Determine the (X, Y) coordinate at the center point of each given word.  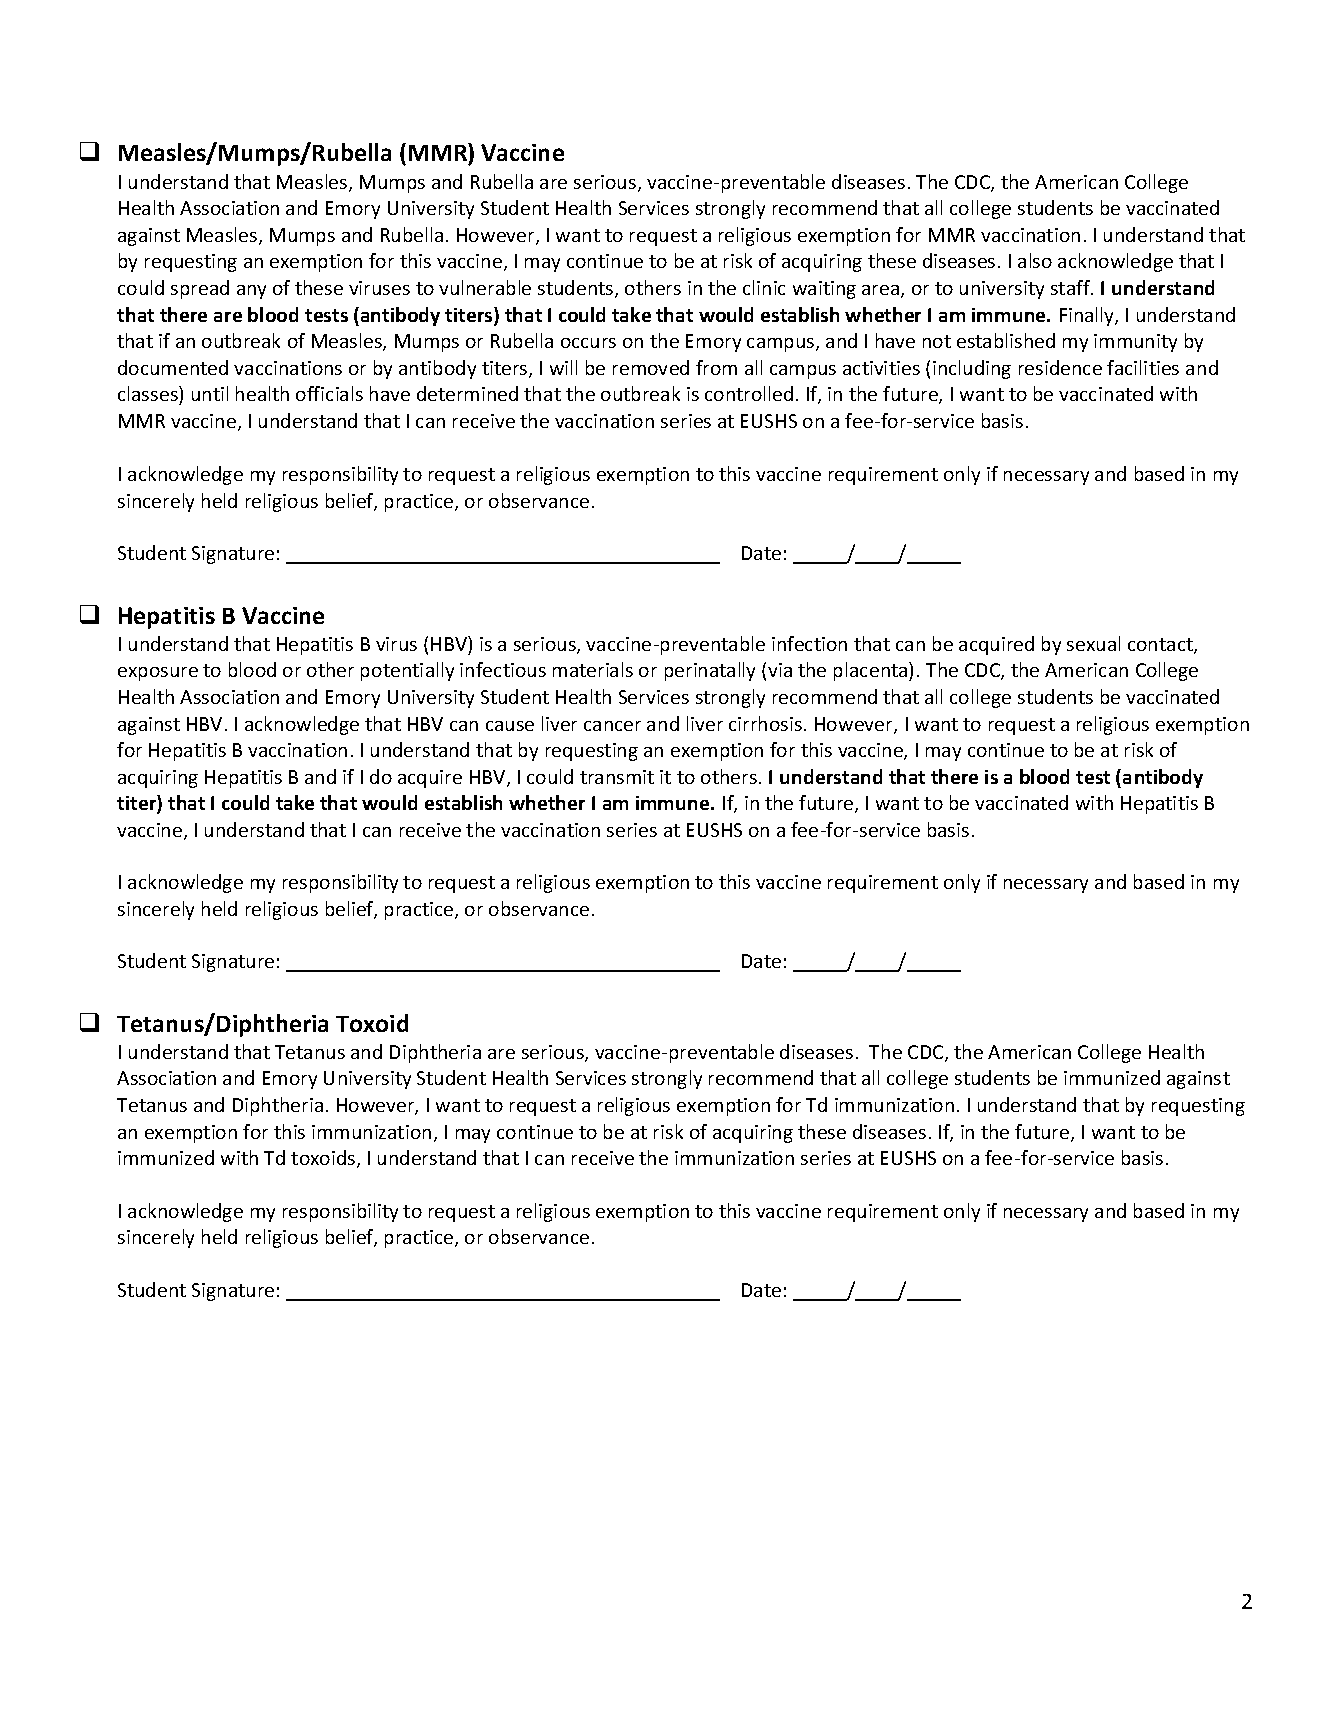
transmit (617, 777)
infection (809, 643)
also (1035, 260)
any (251, 292)
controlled (749, 393)
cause (510, 726)
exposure (158, 674)
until (210, 393)
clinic (764, 287)
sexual (1093, 643)
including (972, 369)
